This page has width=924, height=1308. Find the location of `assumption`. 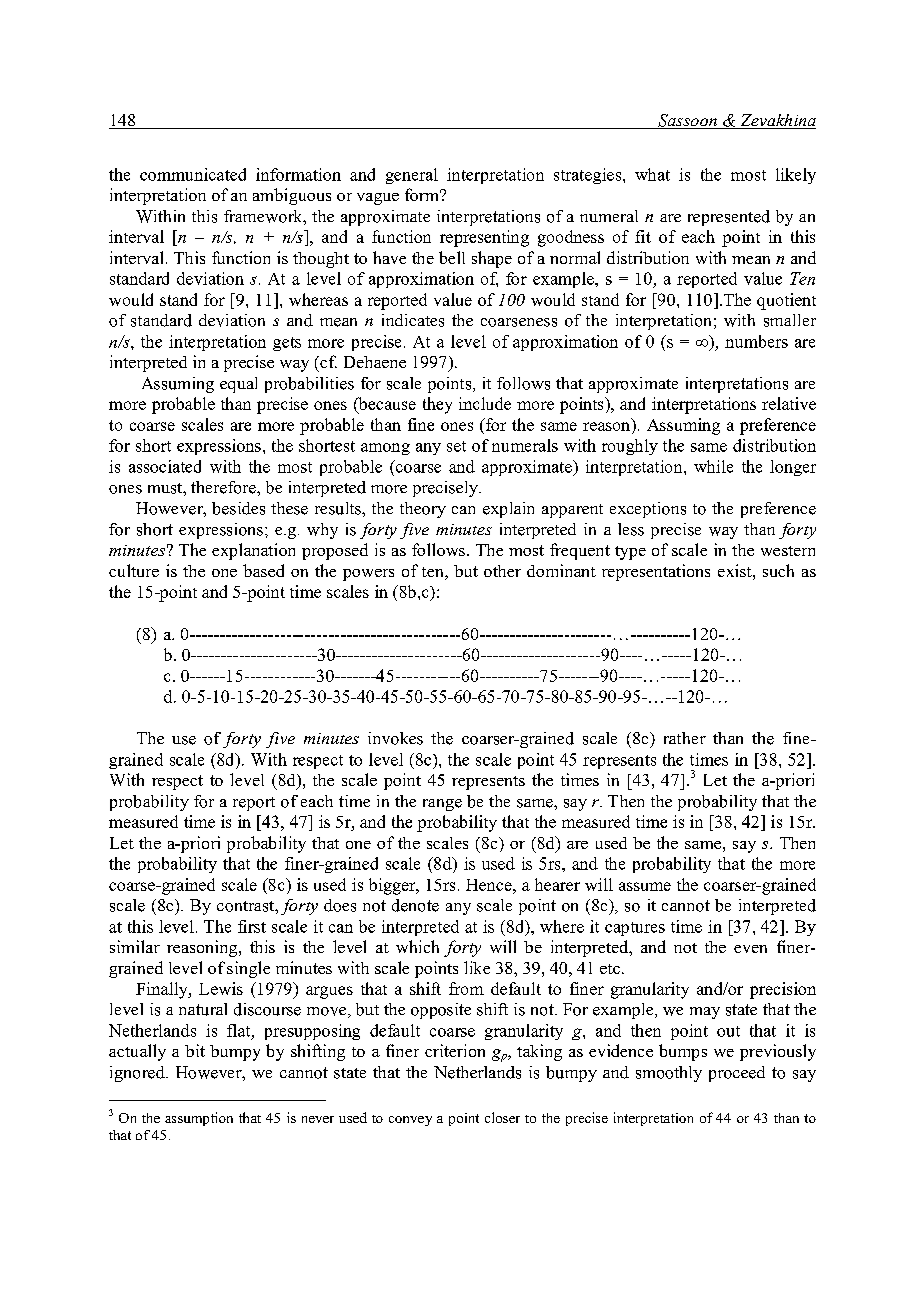

assumption is located at coordinates (199, 1119).
